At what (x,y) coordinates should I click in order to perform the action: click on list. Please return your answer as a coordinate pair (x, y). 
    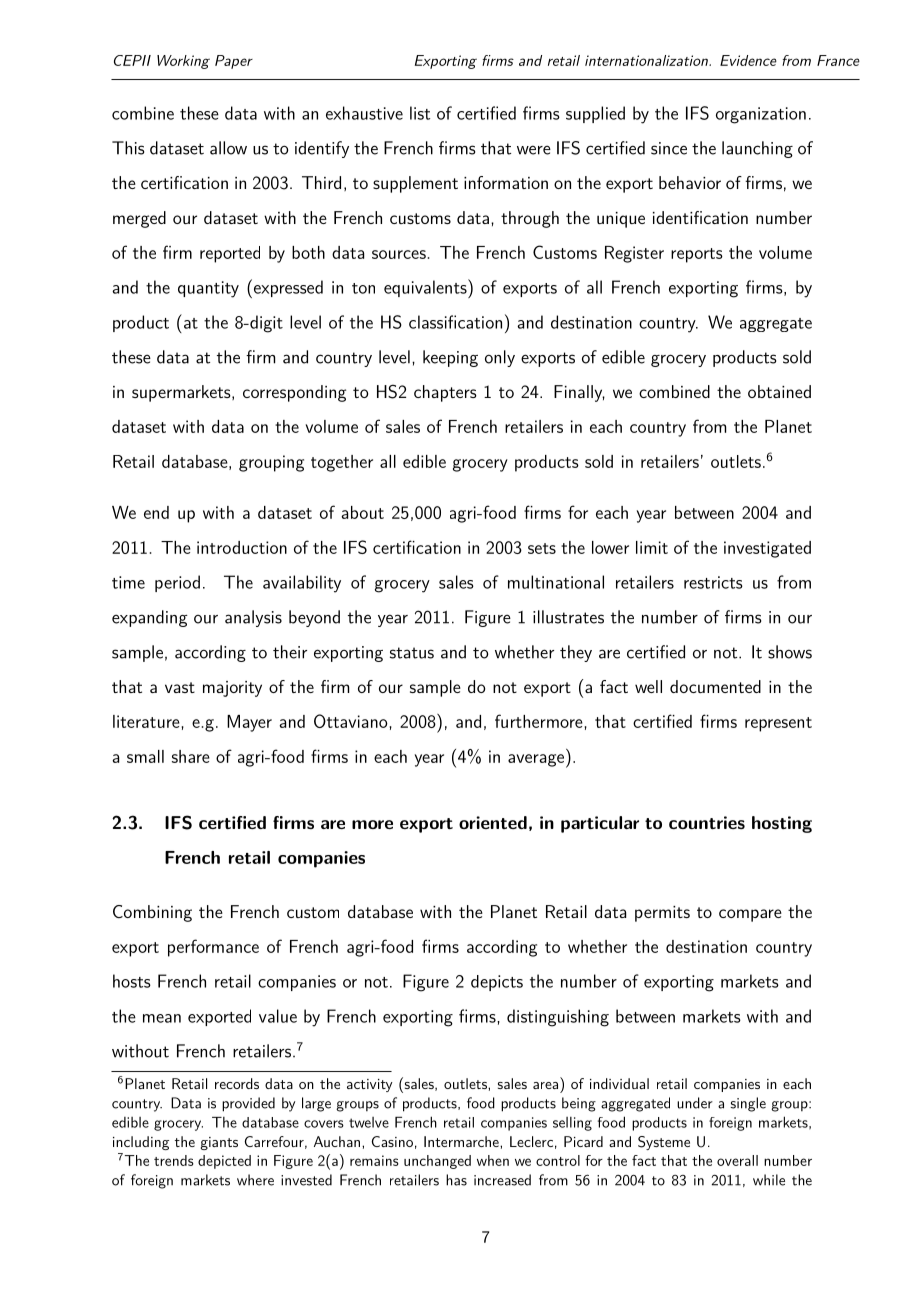
    Looking at the image, I should click on (420, 113).
